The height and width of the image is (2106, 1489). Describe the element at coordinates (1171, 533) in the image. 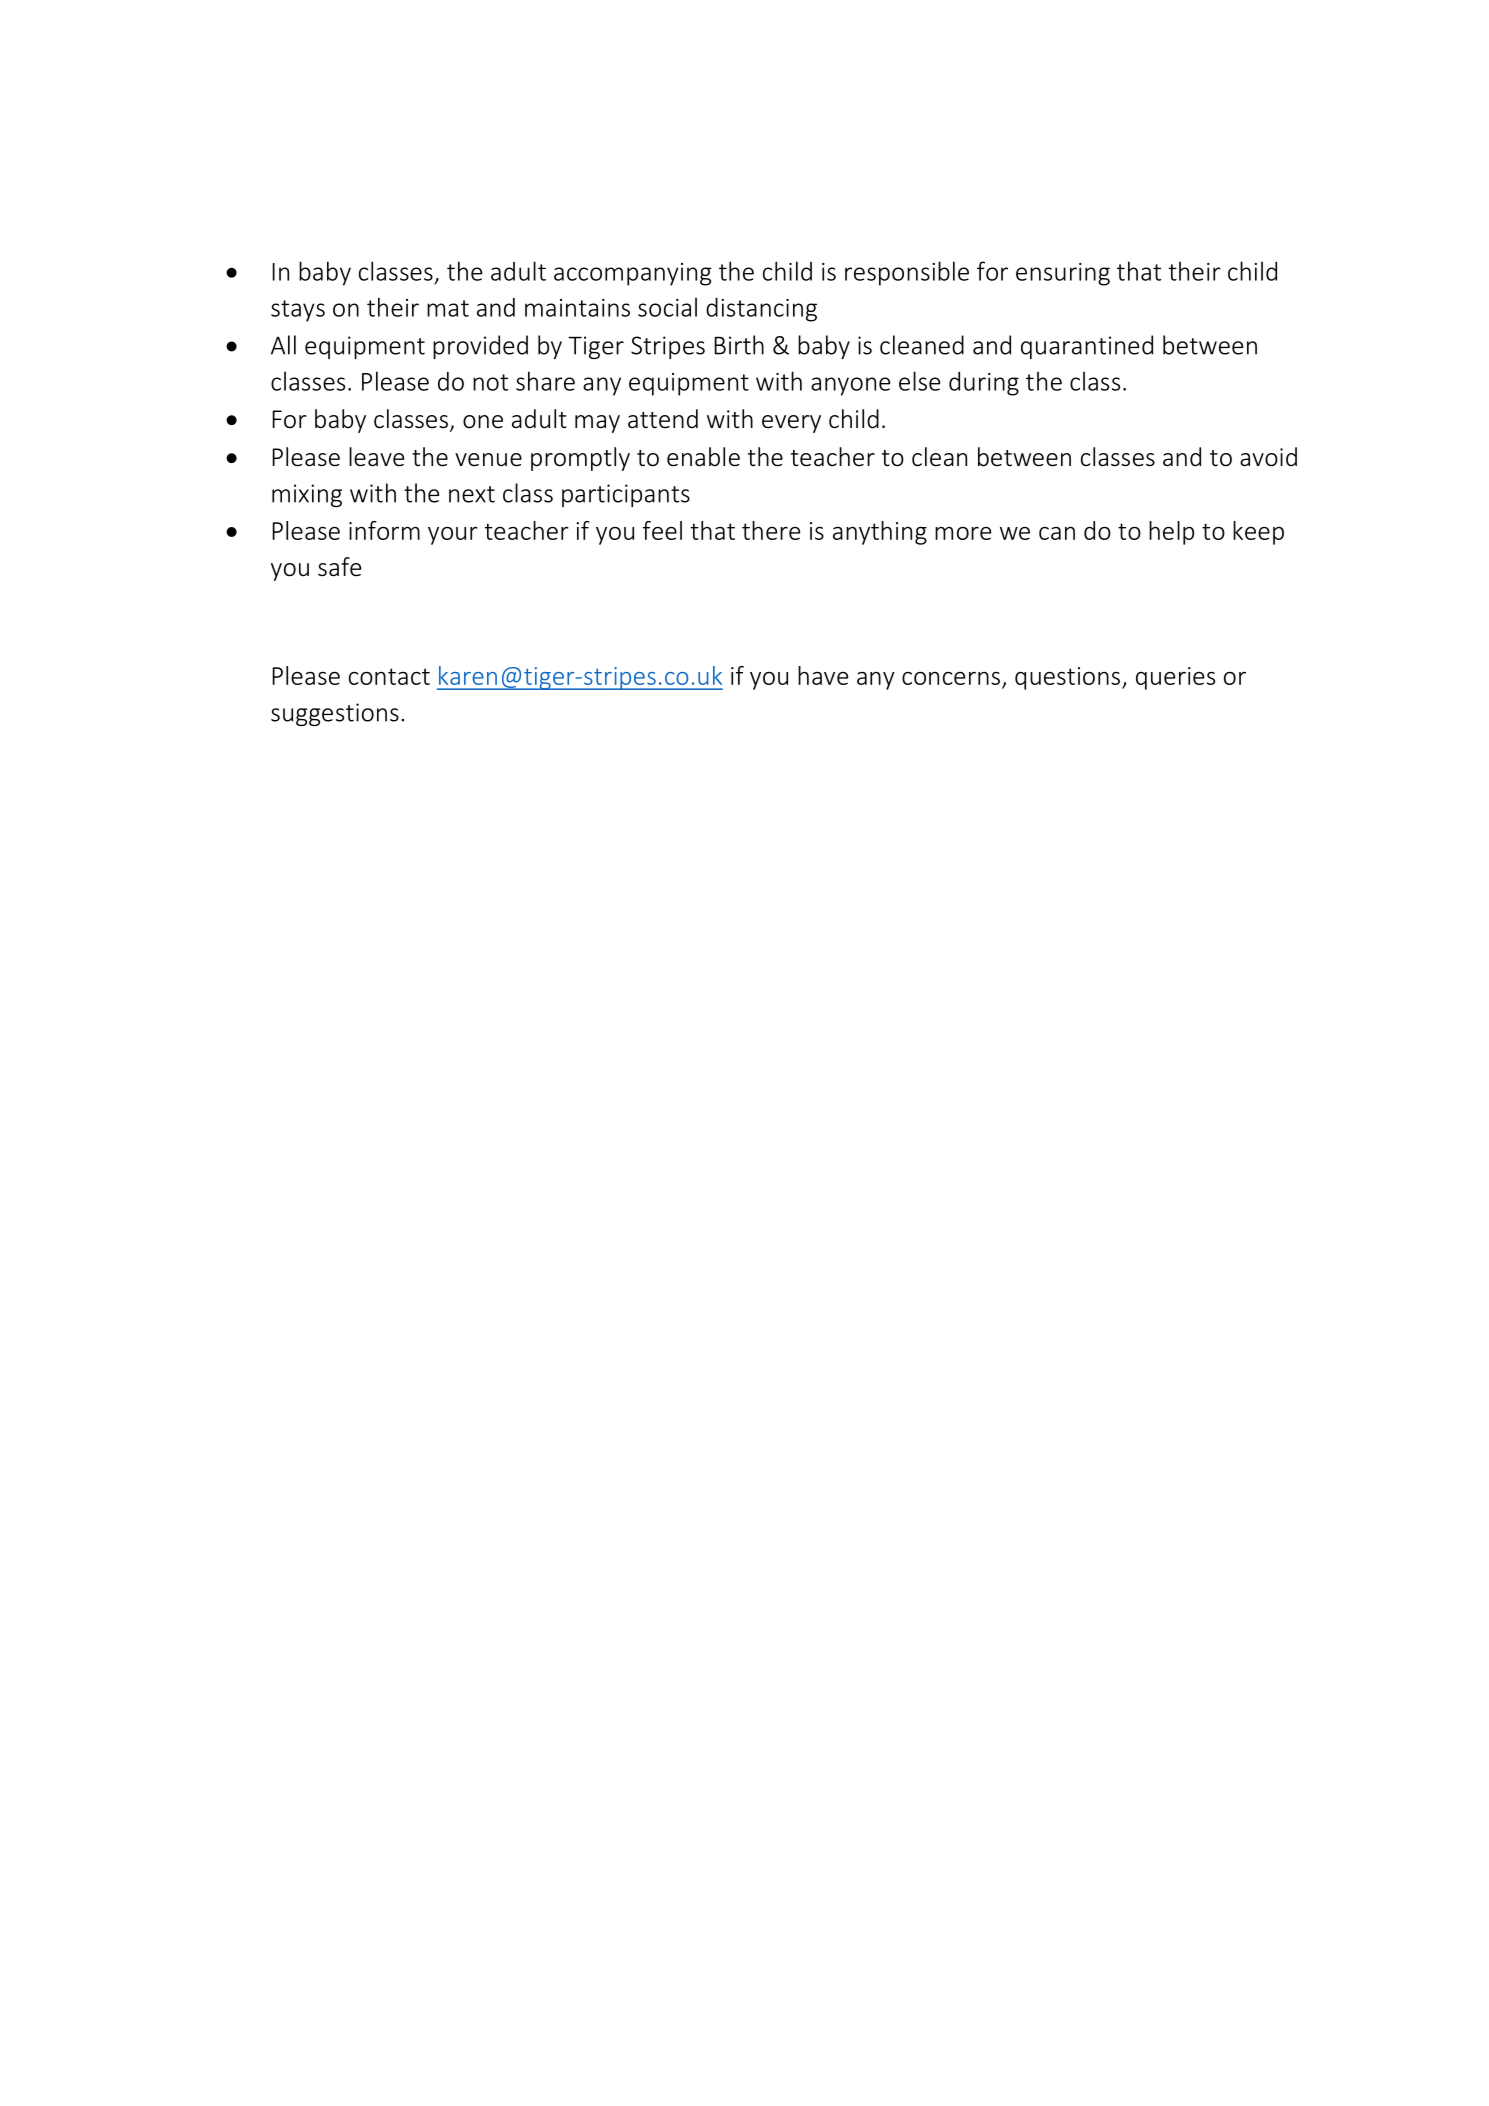

I see `help` at that location.
